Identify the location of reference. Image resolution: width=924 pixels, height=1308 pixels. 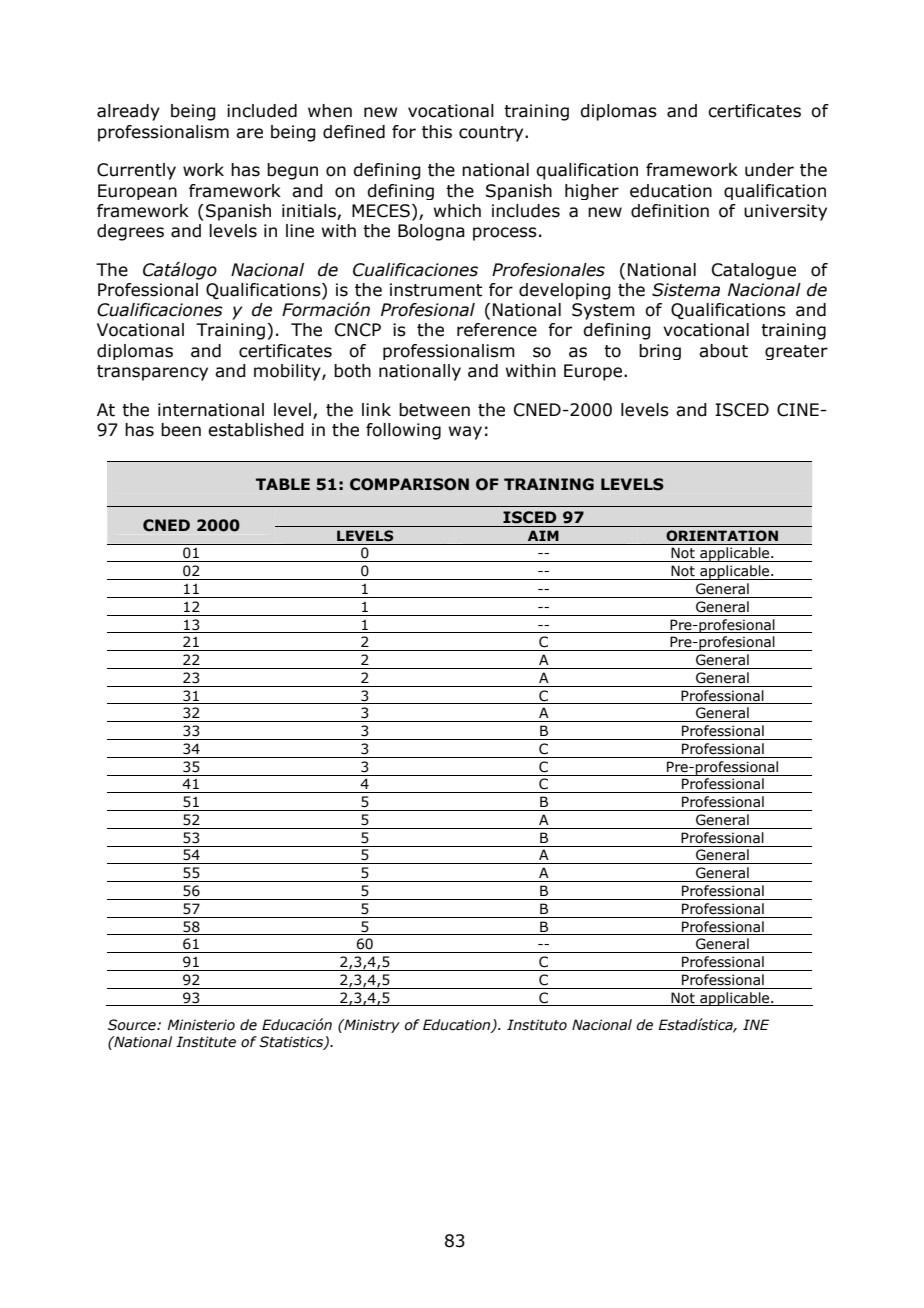
(497, 330).
